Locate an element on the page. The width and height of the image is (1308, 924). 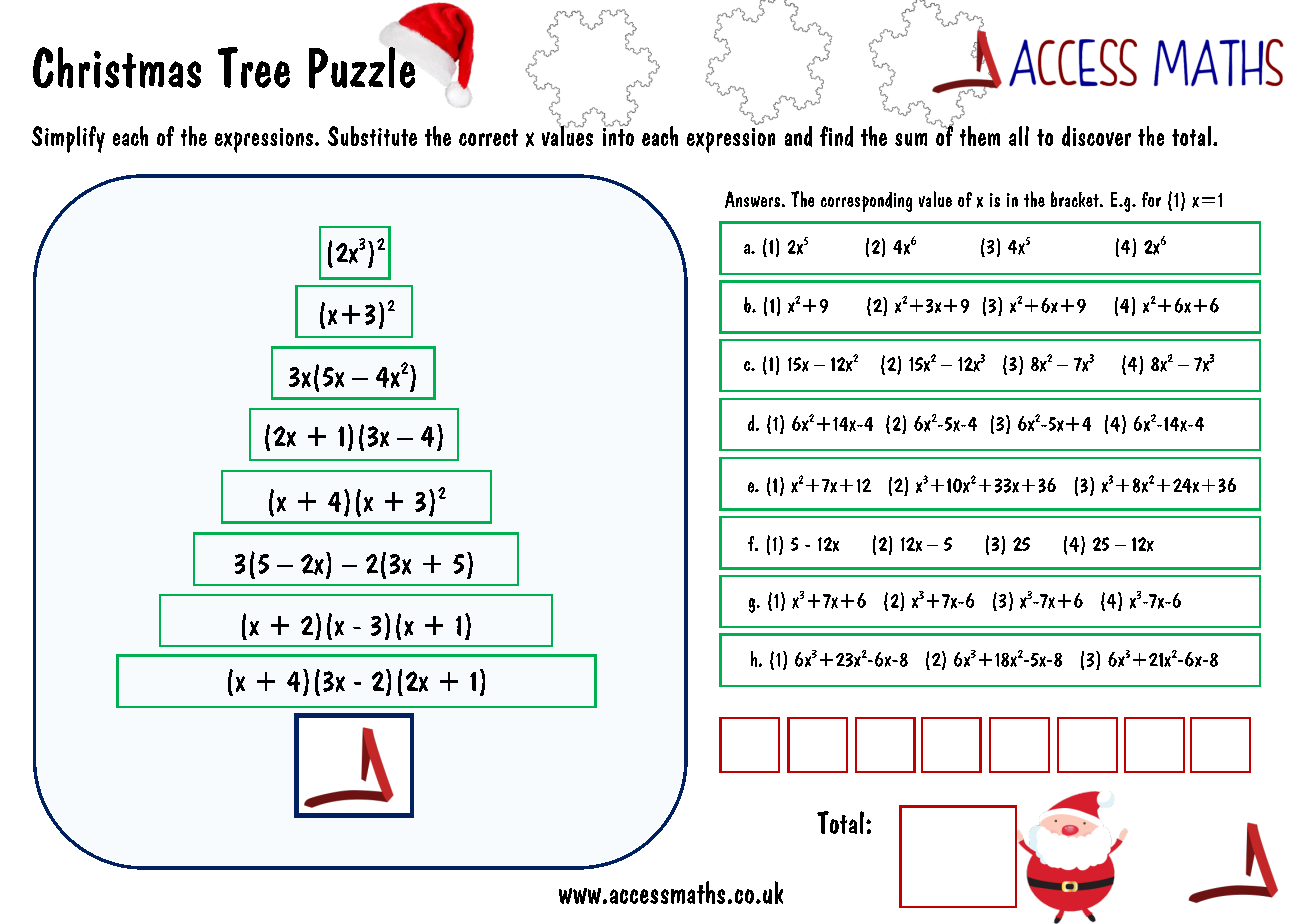
Simplify is located at coordinates (68, 139).
